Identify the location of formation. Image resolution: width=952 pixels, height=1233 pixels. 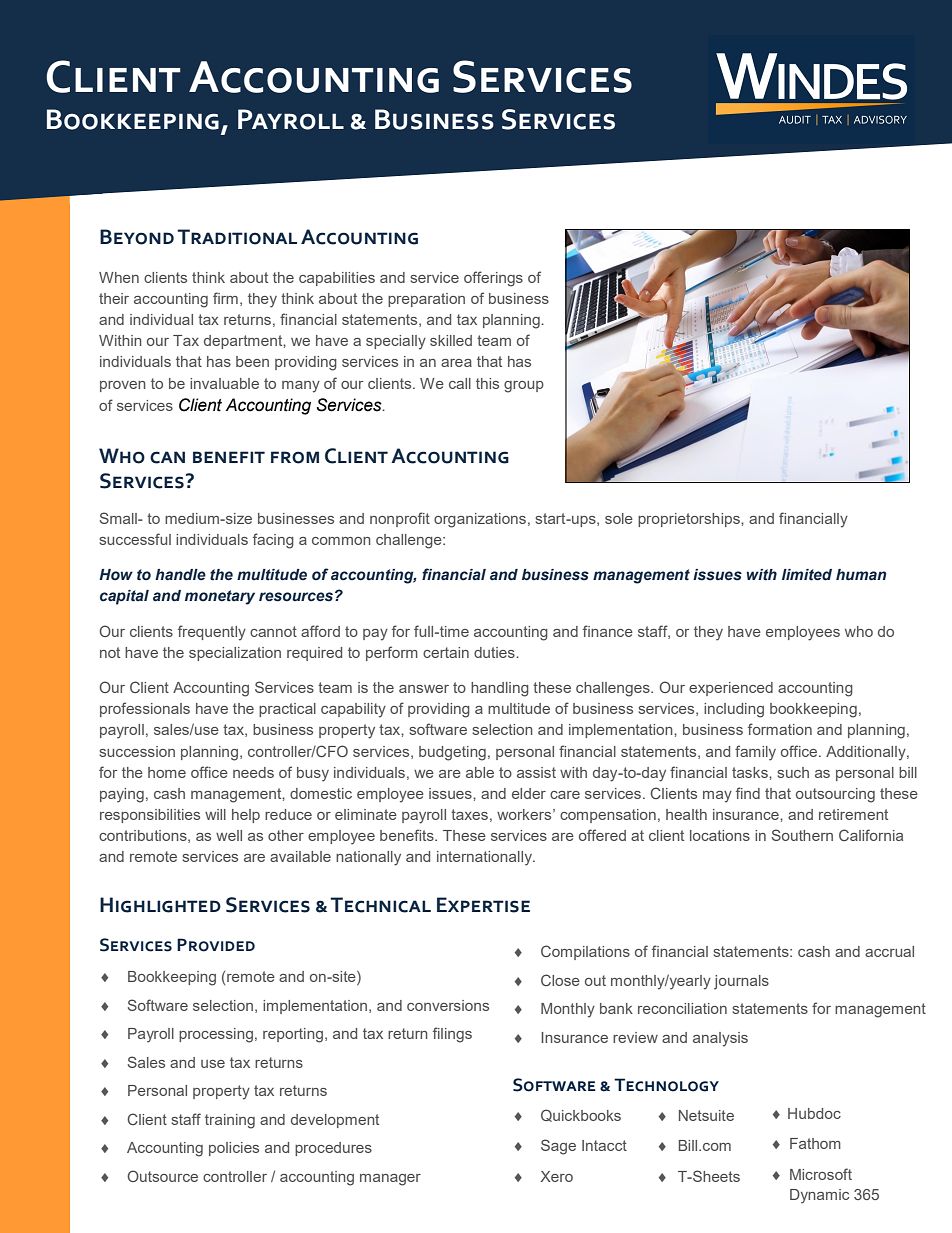
(780, 729).
